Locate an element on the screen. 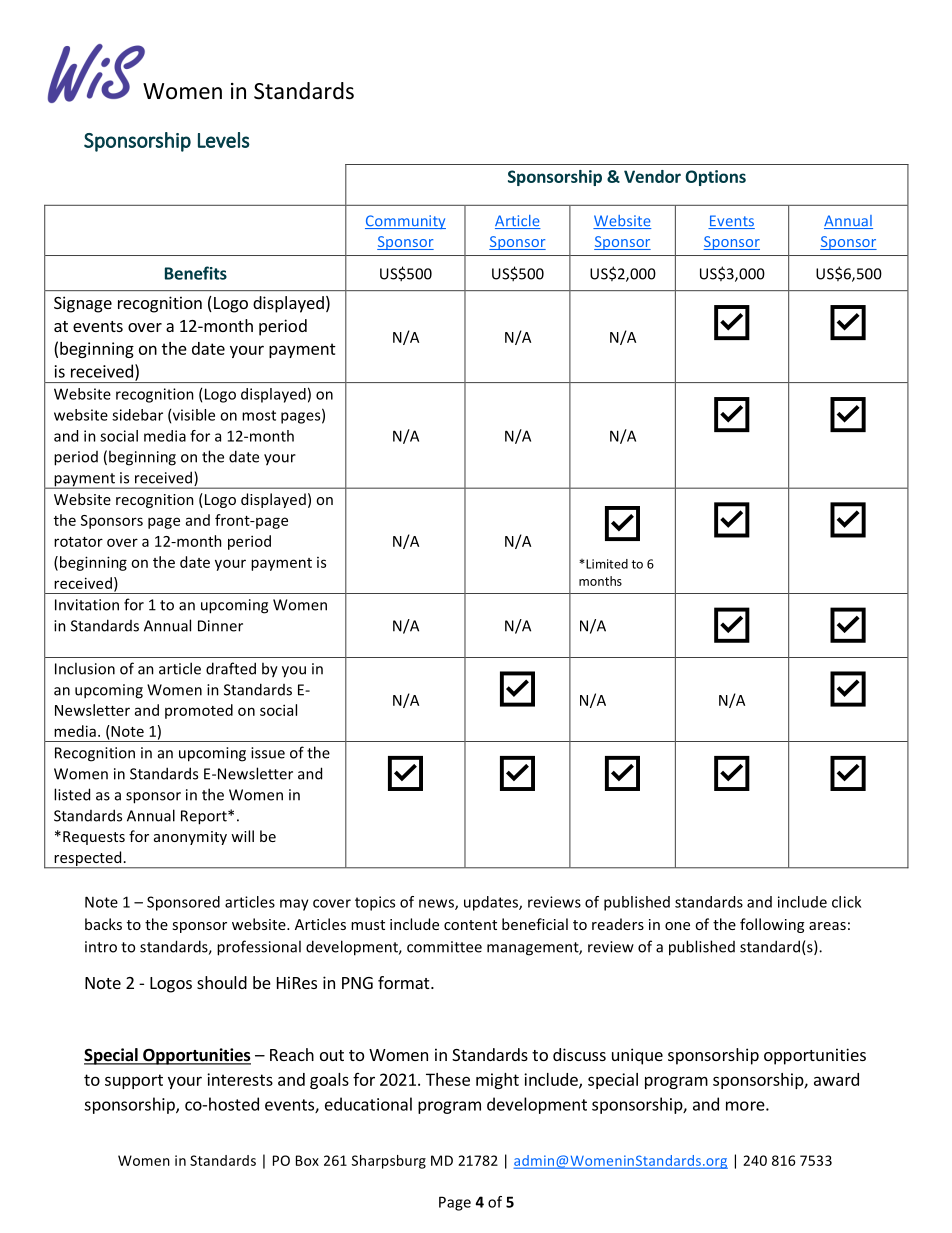 This screenshot has height=1233, width=952. Levels is located at coordinates (224, 140).
